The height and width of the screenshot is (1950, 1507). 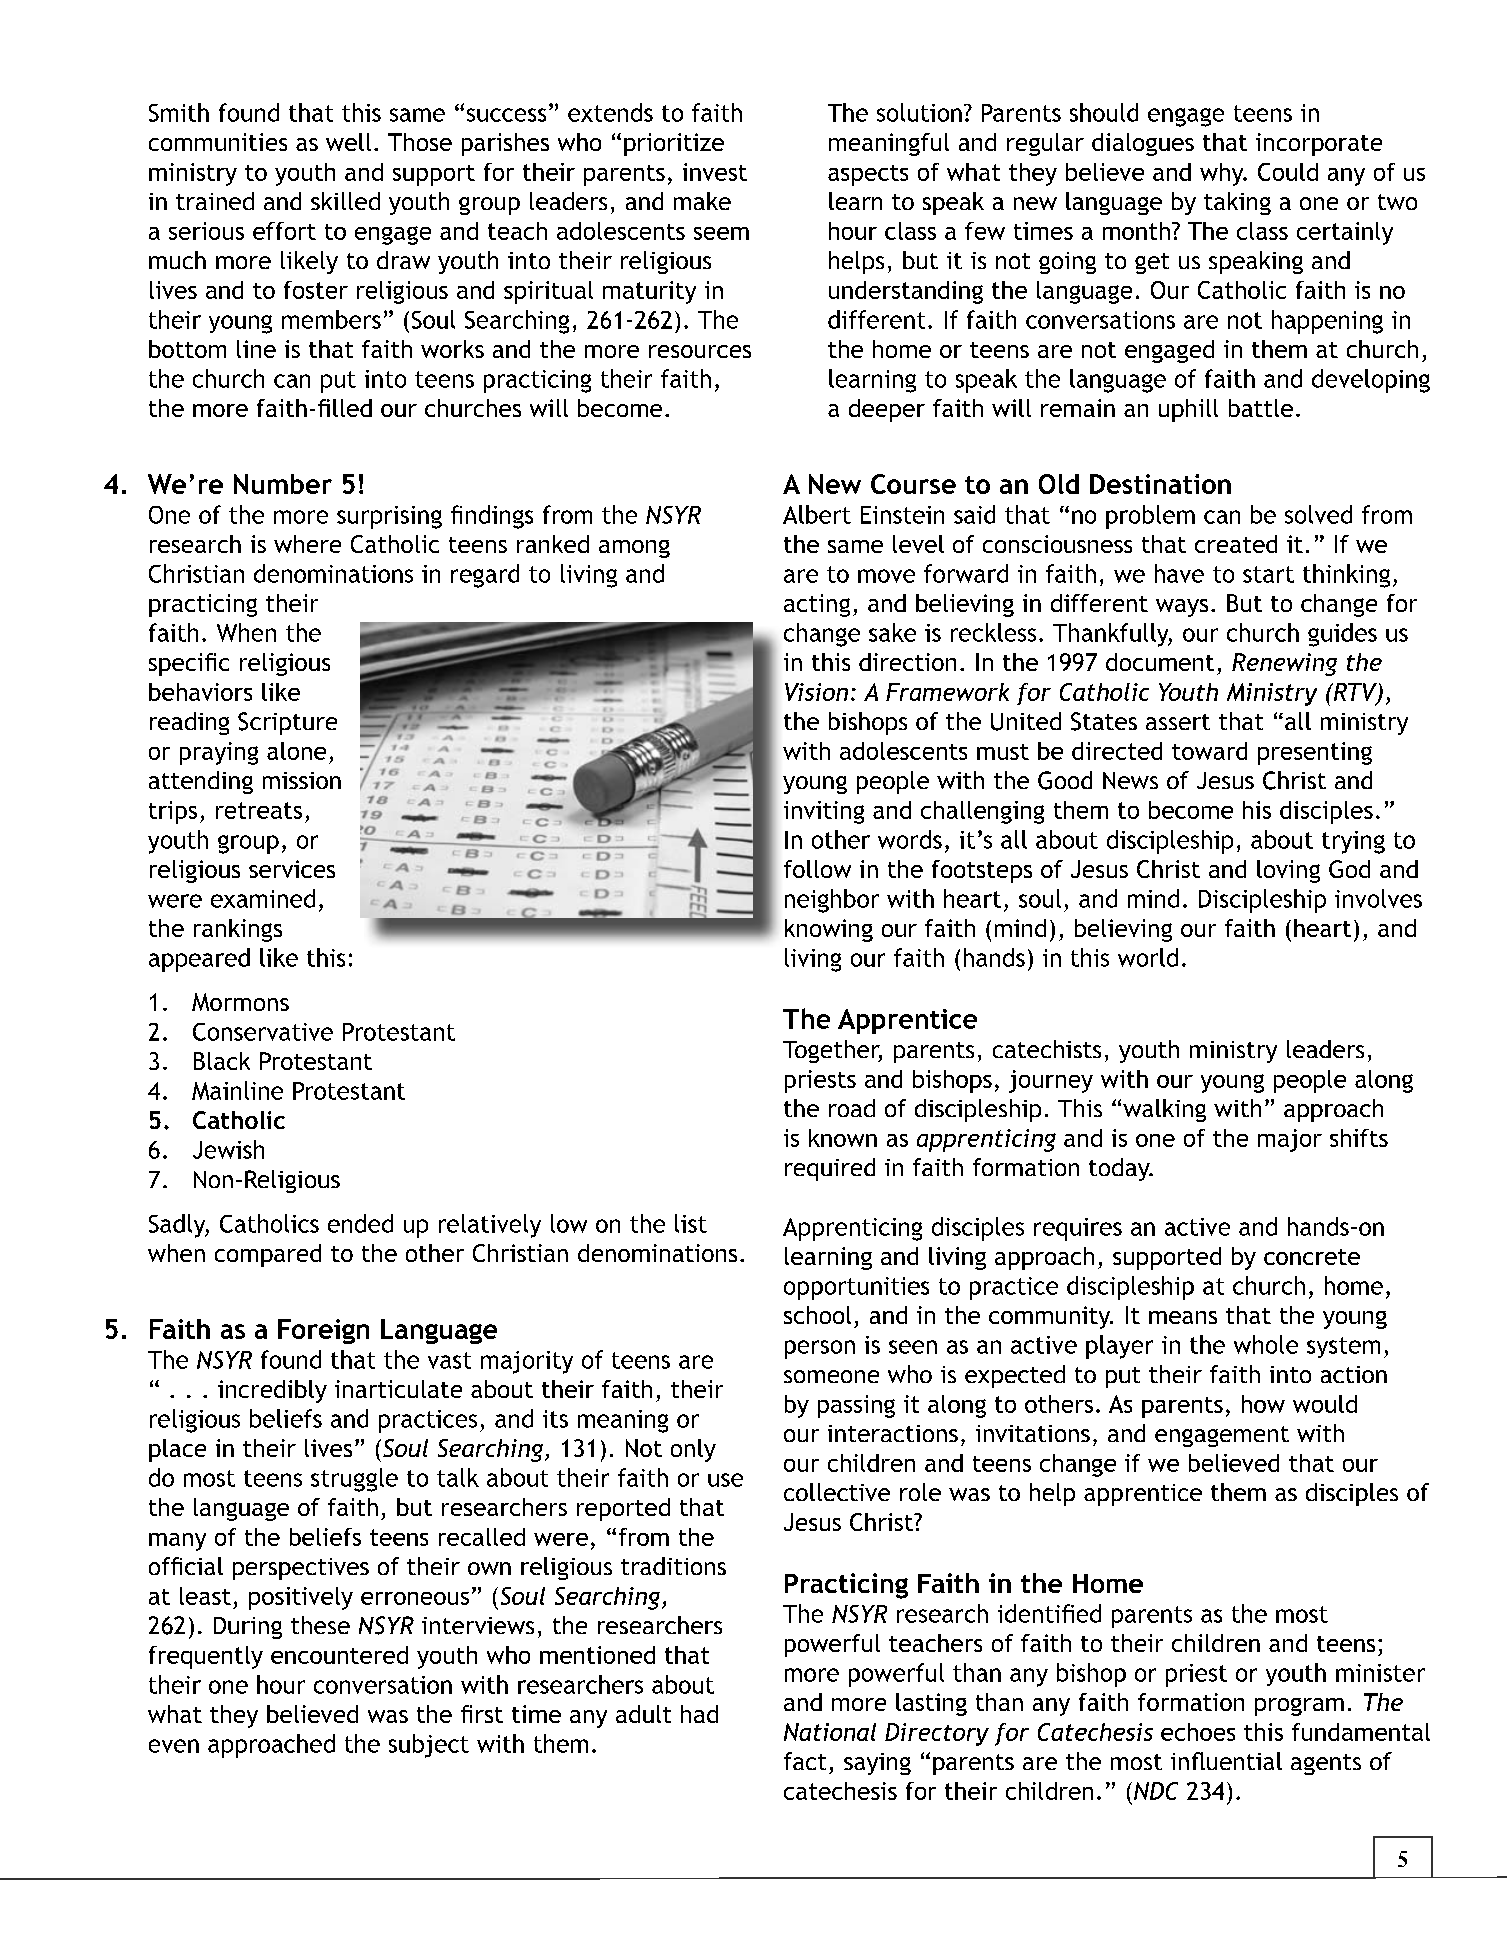 I want to click on created, so click(x=1236, y=544).
